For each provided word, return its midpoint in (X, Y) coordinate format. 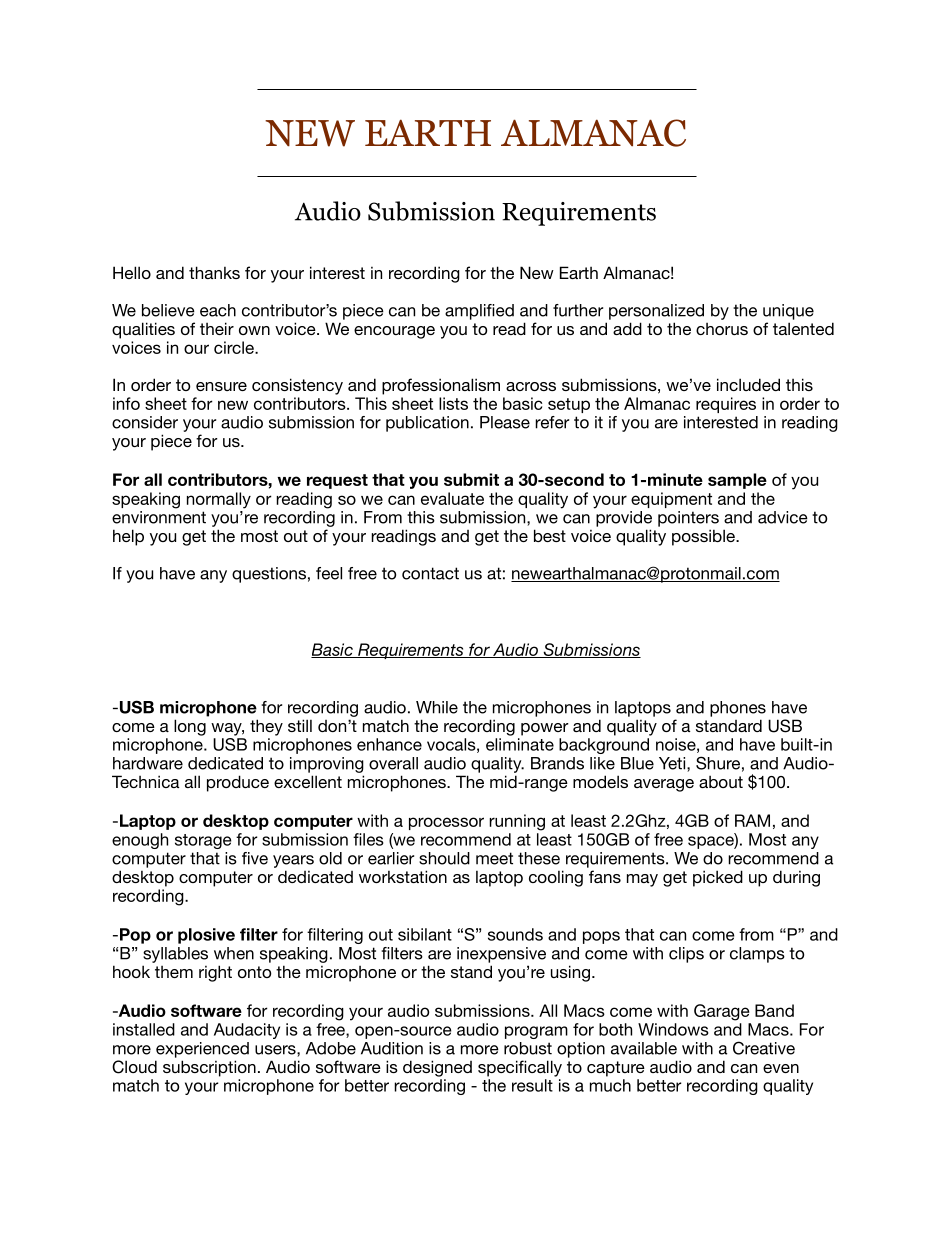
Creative (764, 1048)
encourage (394, 332)
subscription (209, 1068)
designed (437, 1068)
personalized (656, 312)
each (218, 310)
